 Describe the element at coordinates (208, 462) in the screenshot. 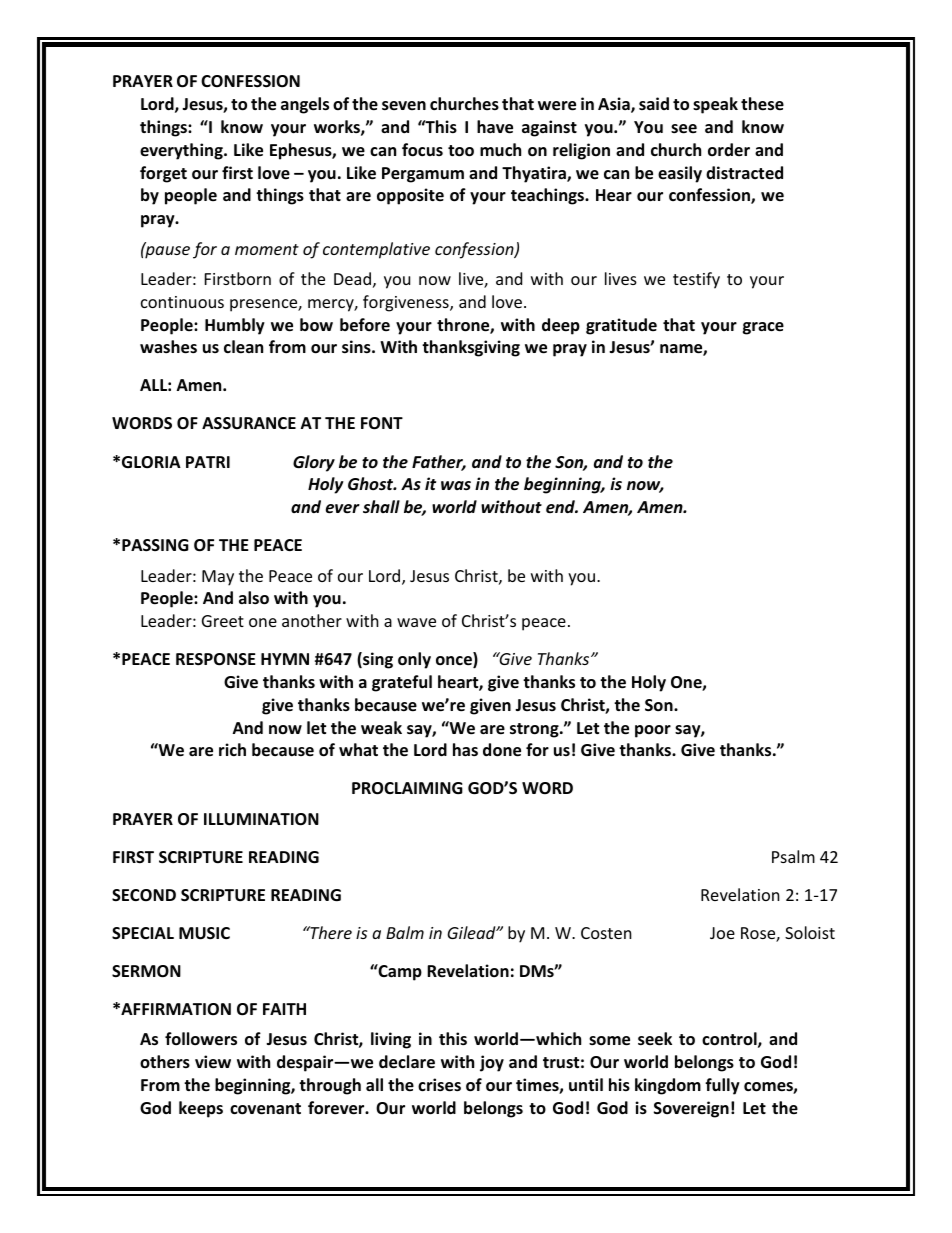

I see `PATRI` at that location.
